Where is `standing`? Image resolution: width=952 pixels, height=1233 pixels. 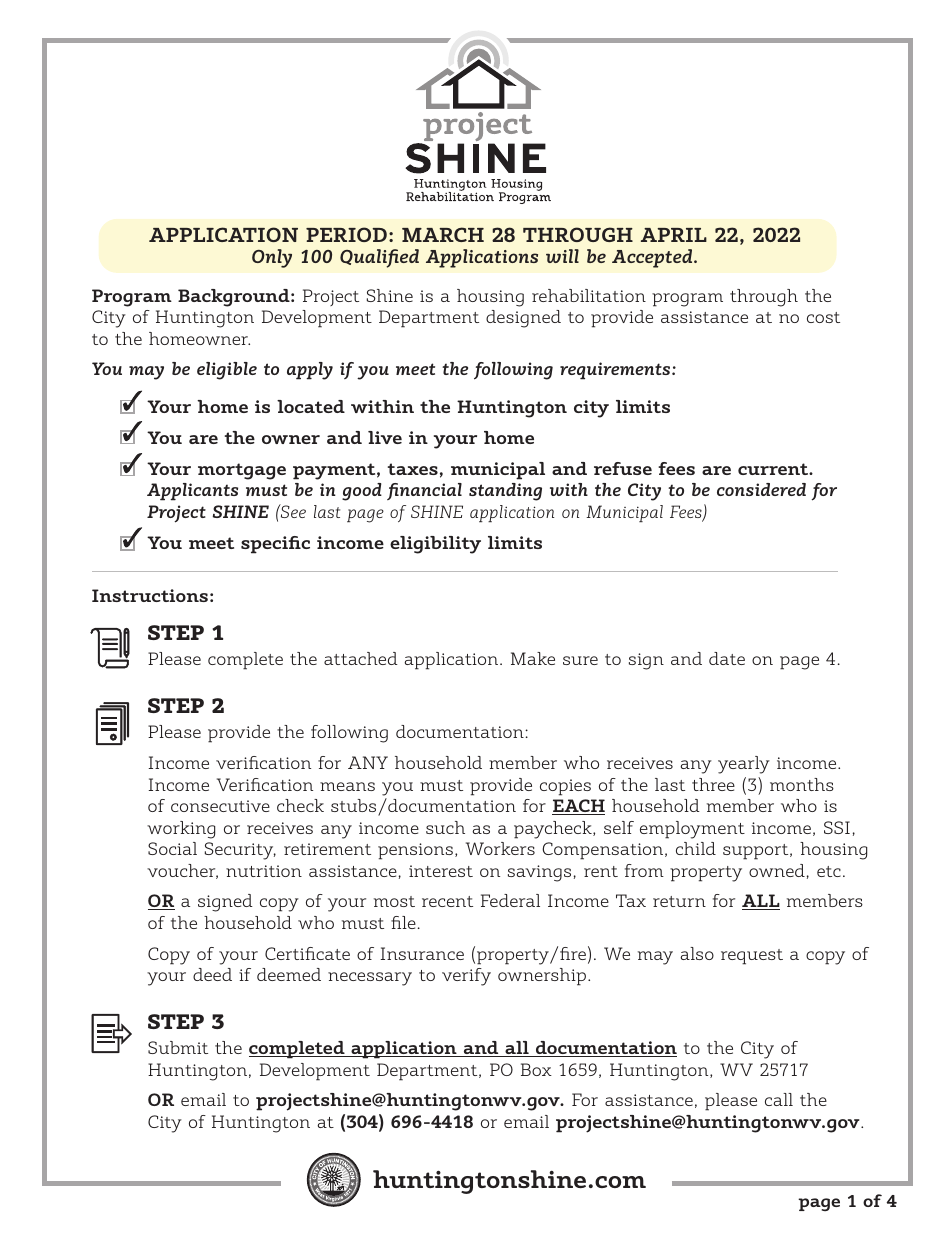
standing is located at coordinates (505, 492).
